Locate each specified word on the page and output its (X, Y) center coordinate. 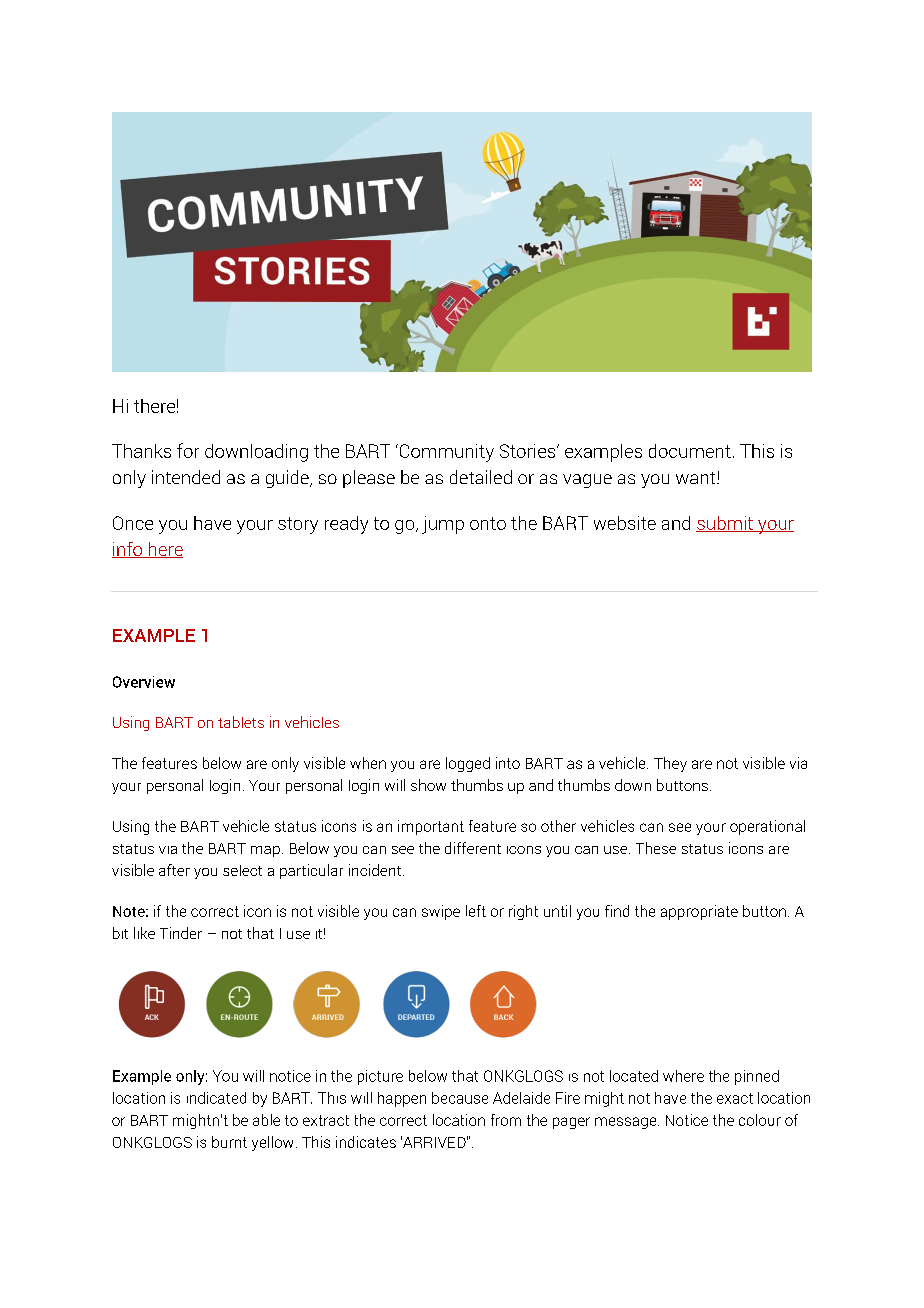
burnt (229, 1142)
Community (445, 453)
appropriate (699, 912)
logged (468, 764)
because (460, 1098)
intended (186, 477)
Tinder (181, 933)
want (697, 478)
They (670, 764)
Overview (144, 682)
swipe (441, 912)
